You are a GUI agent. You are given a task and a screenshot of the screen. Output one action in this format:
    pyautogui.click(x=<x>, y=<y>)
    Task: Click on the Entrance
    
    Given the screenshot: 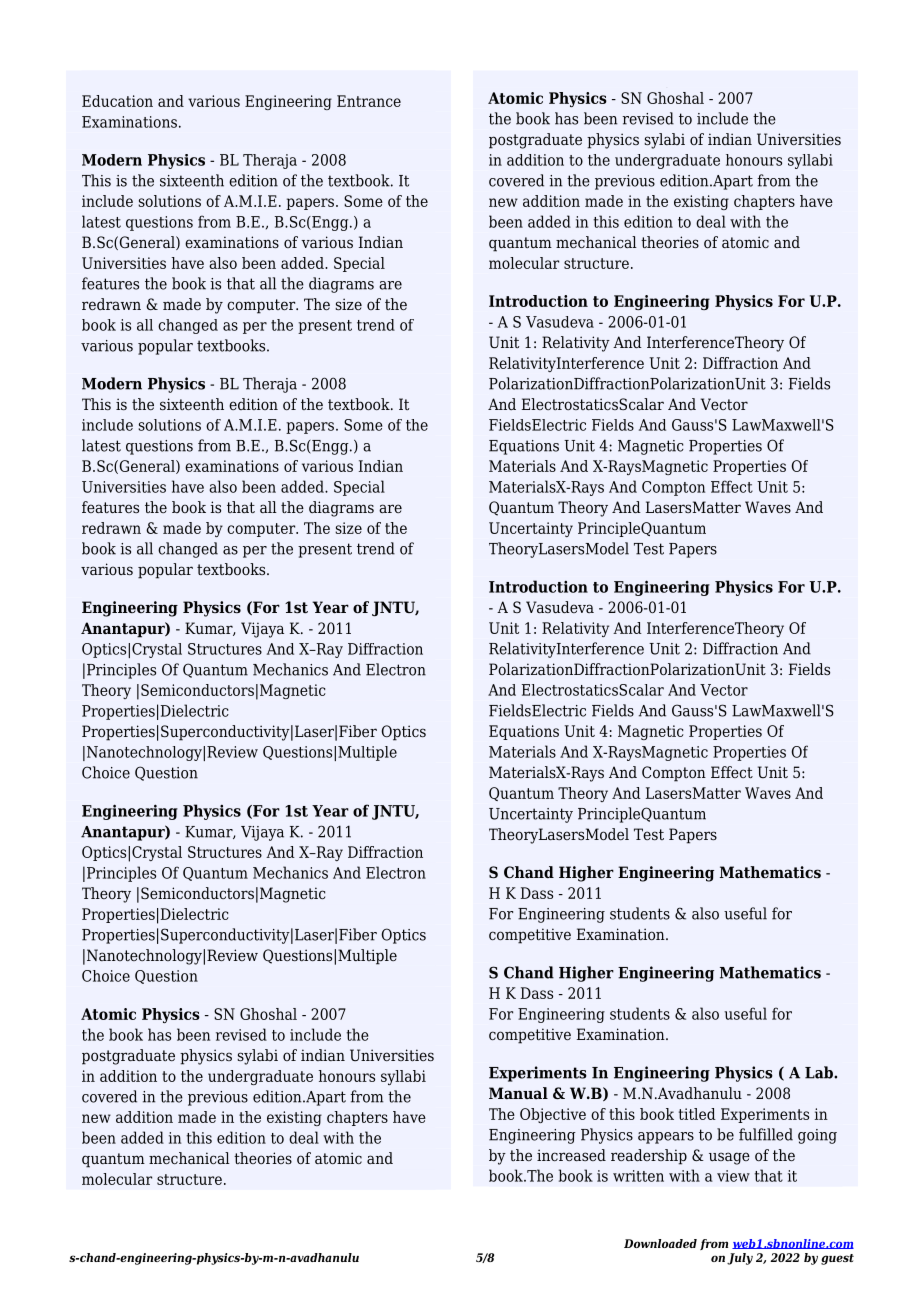 What is the action you would take?
    pyautogui.click(x=369, y=101)
